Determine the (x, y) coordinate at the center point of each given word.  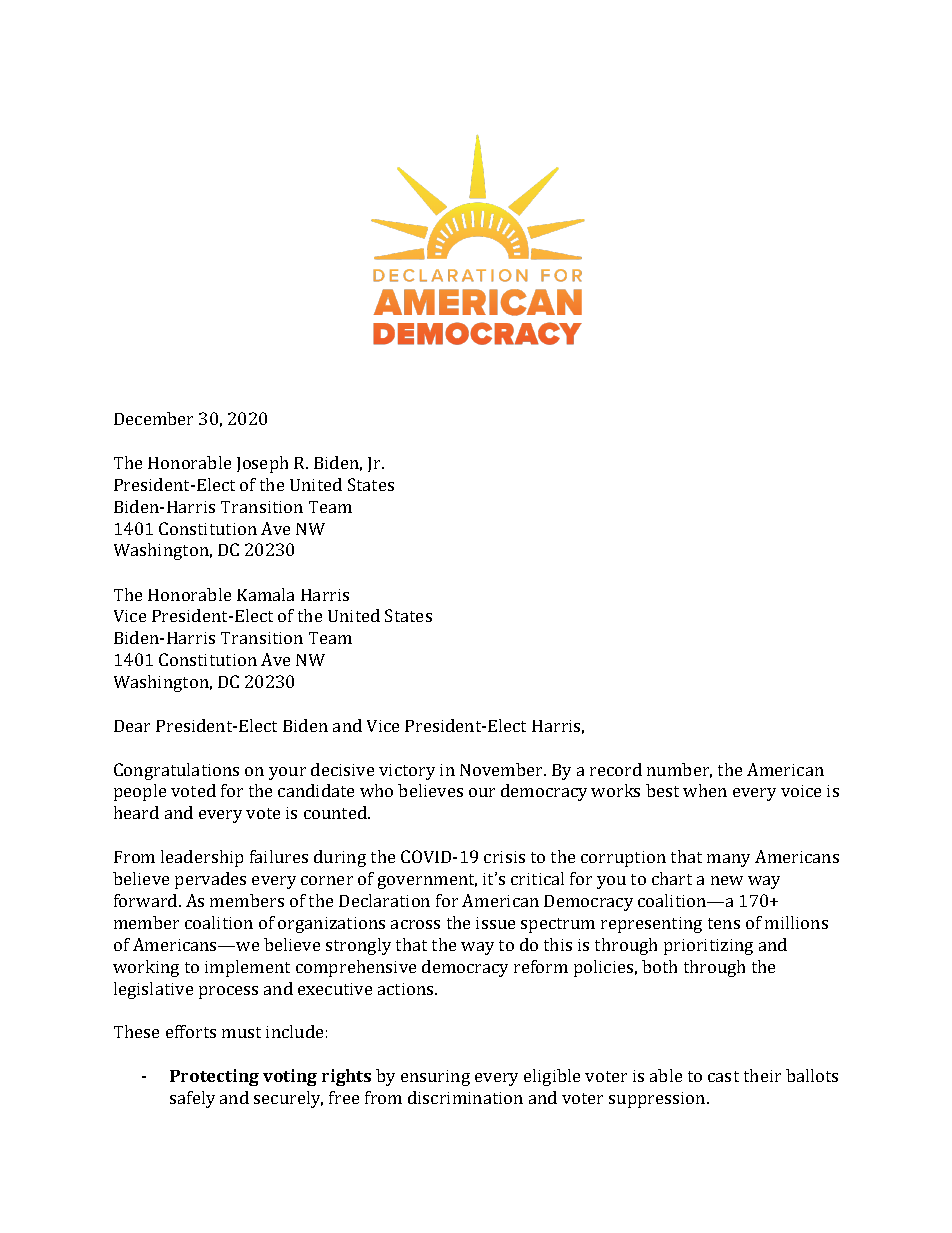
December (153, 418)
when (705, 790)
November (502, 769)
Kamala (265, 594)
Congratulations (176, 771)
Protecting (214, 1077)
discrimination (465, 1097)
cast (723, 1076)
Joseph (262, 464)
